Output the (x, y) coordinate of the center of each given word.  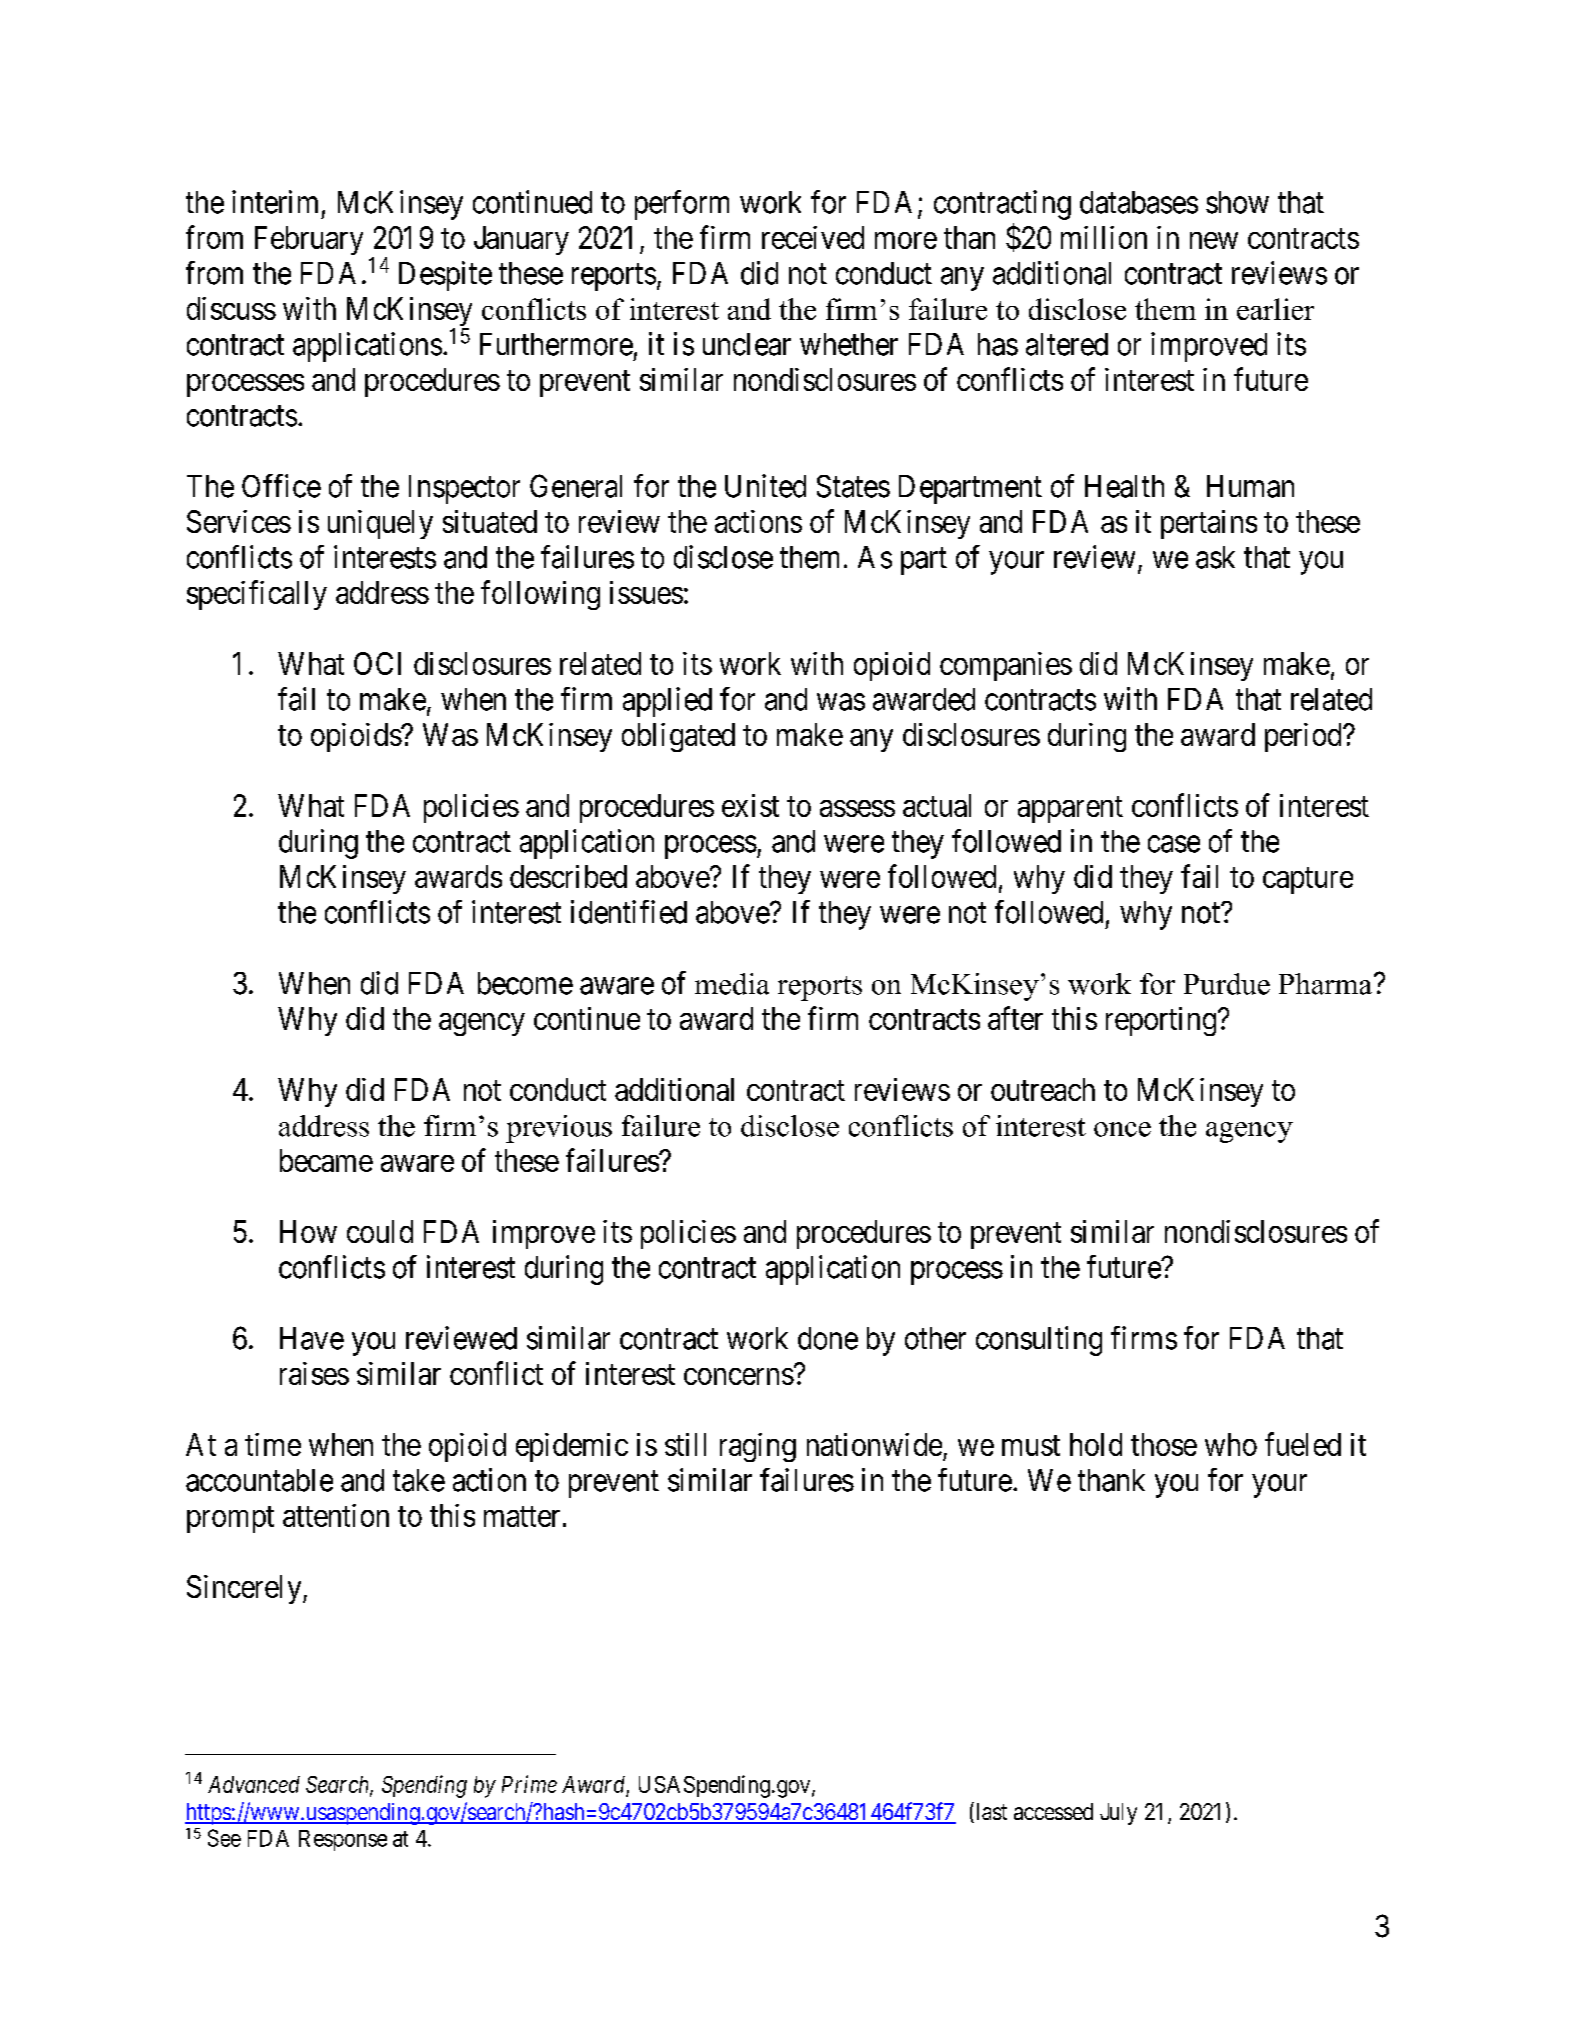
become (525, 983)
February (309, 240)
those (1164, 1444)
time (273, 1444)
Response (343, 1840)
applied (667, 702)
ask (1215, 557)
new (1214, 240)
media (732, 984)
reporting (1161, 1021)
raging (758, 1447)
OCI (377, 663)
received (813, 237)
